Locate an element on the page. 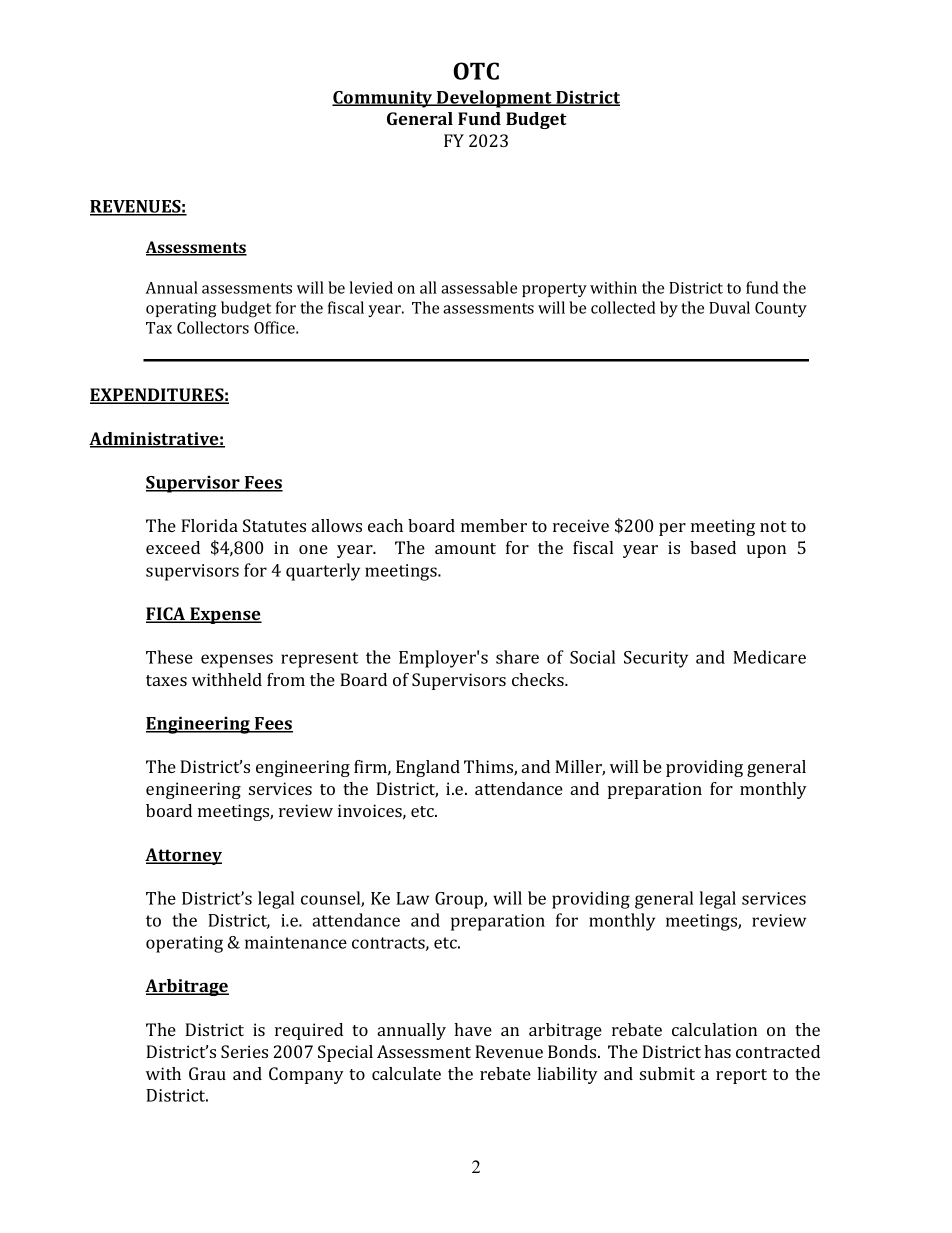 The height and width of the image is (1233, 952). Collectors is located at coordinates (213, 327).
